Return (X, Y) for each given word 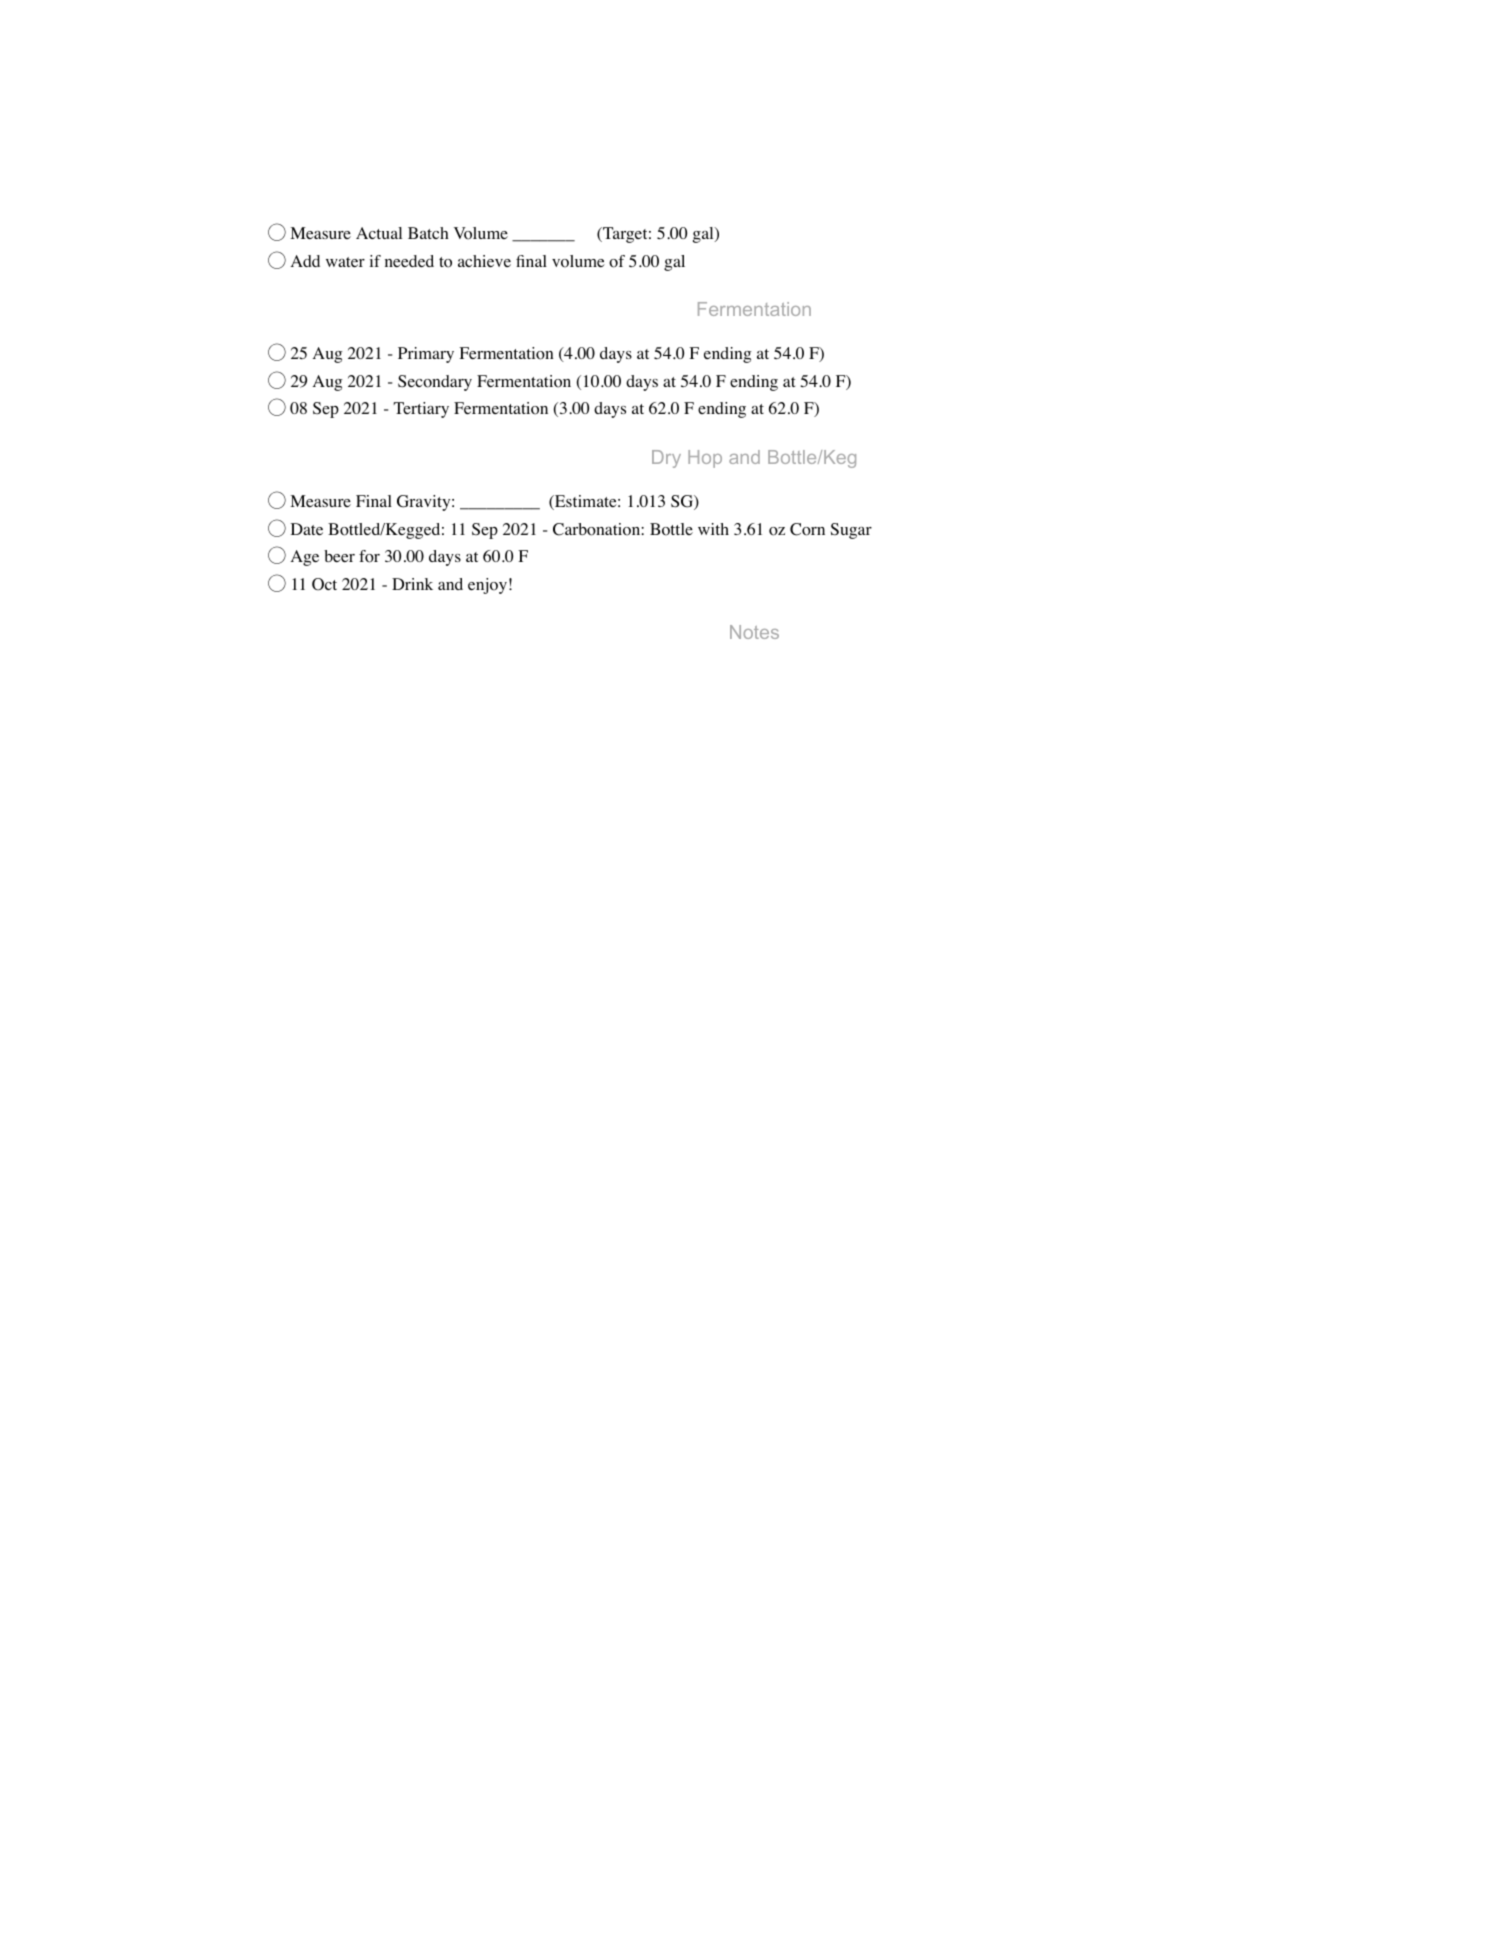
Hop (705, 459)
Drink (412, 584)
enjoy (487, 586)
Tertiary (421, 410)
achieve (484, 261)
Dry (666, 459)
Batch (428, 233)
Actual (379, 233)
